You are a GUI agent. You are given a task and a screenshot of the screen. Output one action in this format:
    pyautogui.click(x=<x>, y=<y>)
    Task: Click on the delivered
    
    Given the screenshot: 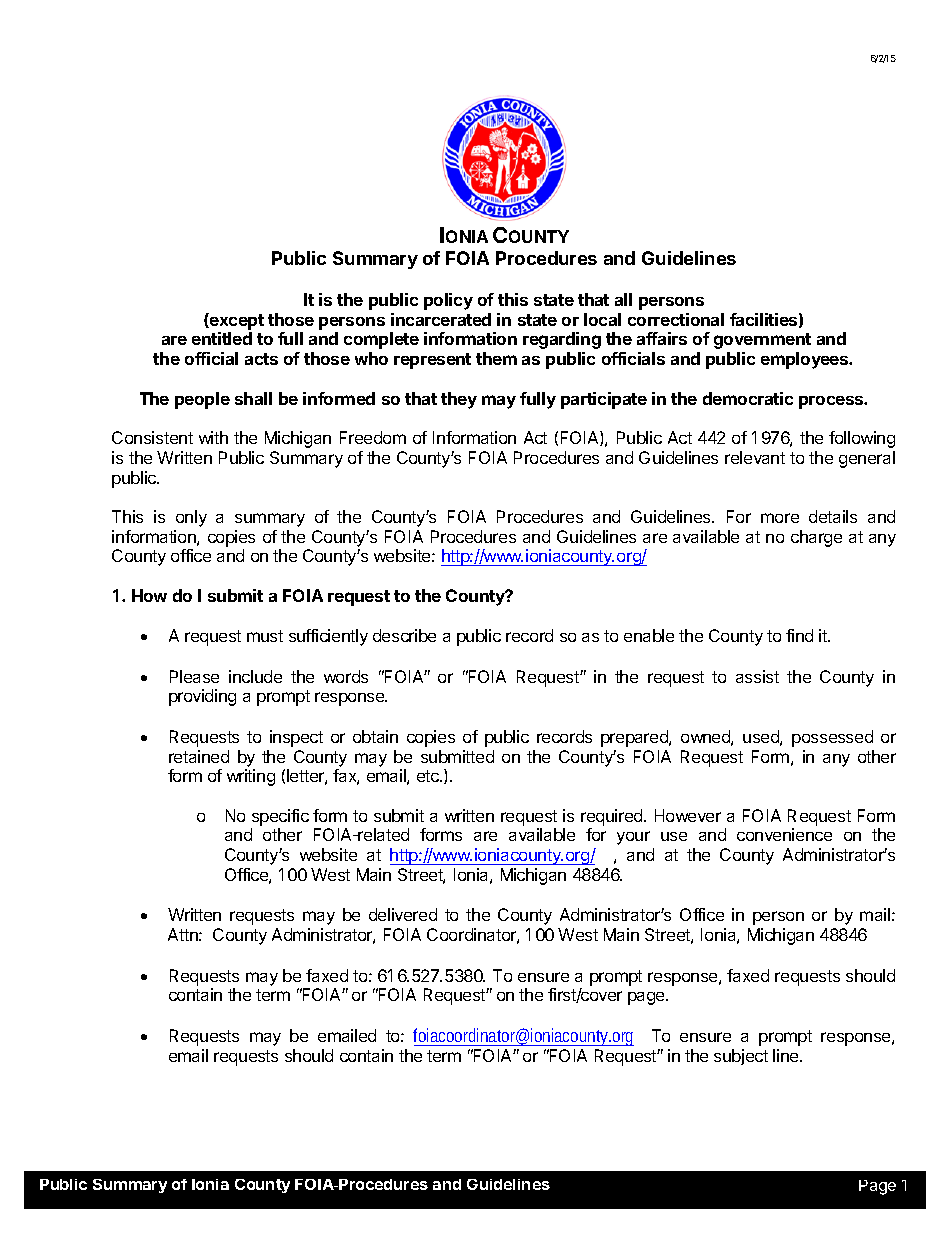 What is the action you would take?
    pyautogui.click(x=403, y=914)
